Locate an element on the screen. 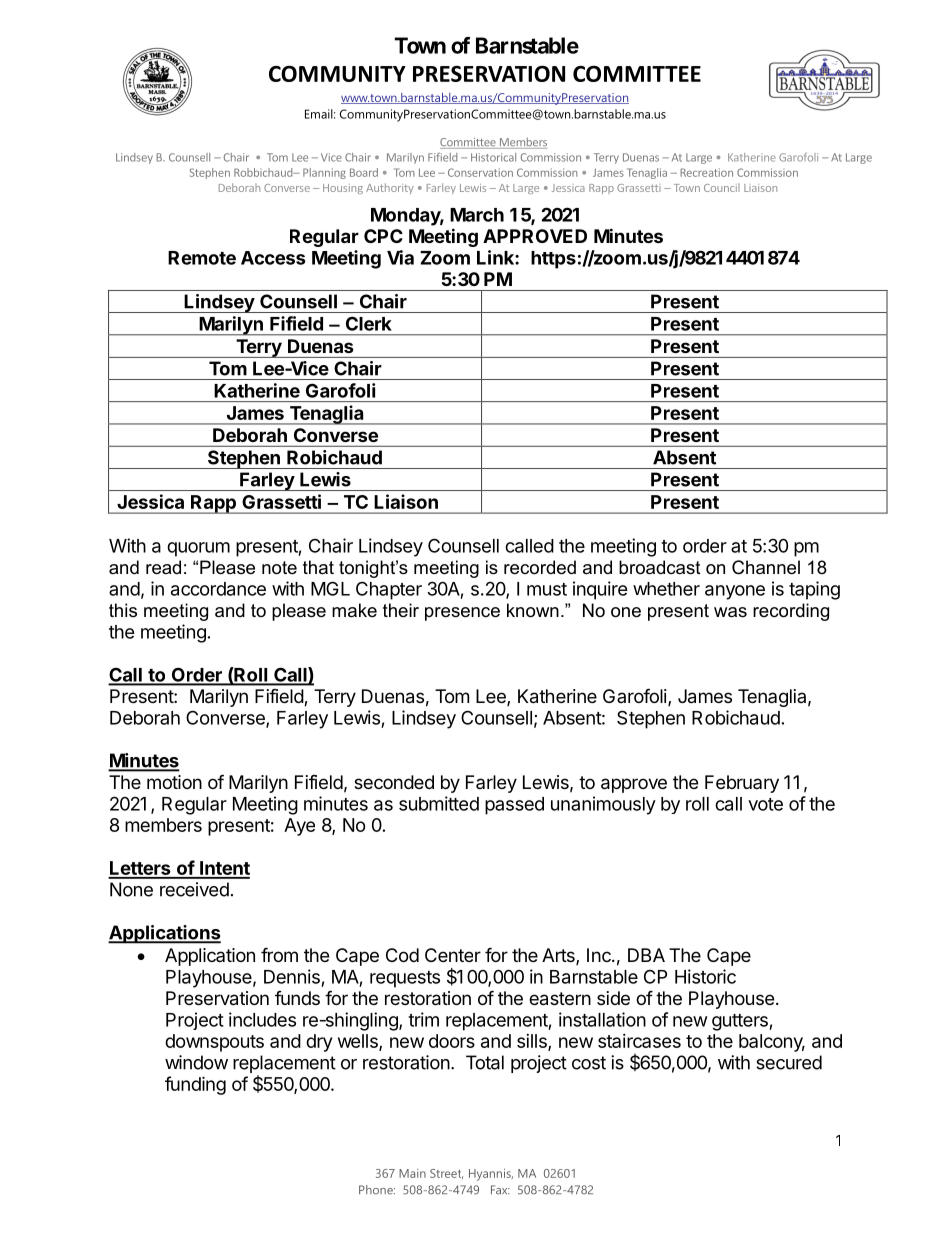  March is located at coordinates (477, 215).
